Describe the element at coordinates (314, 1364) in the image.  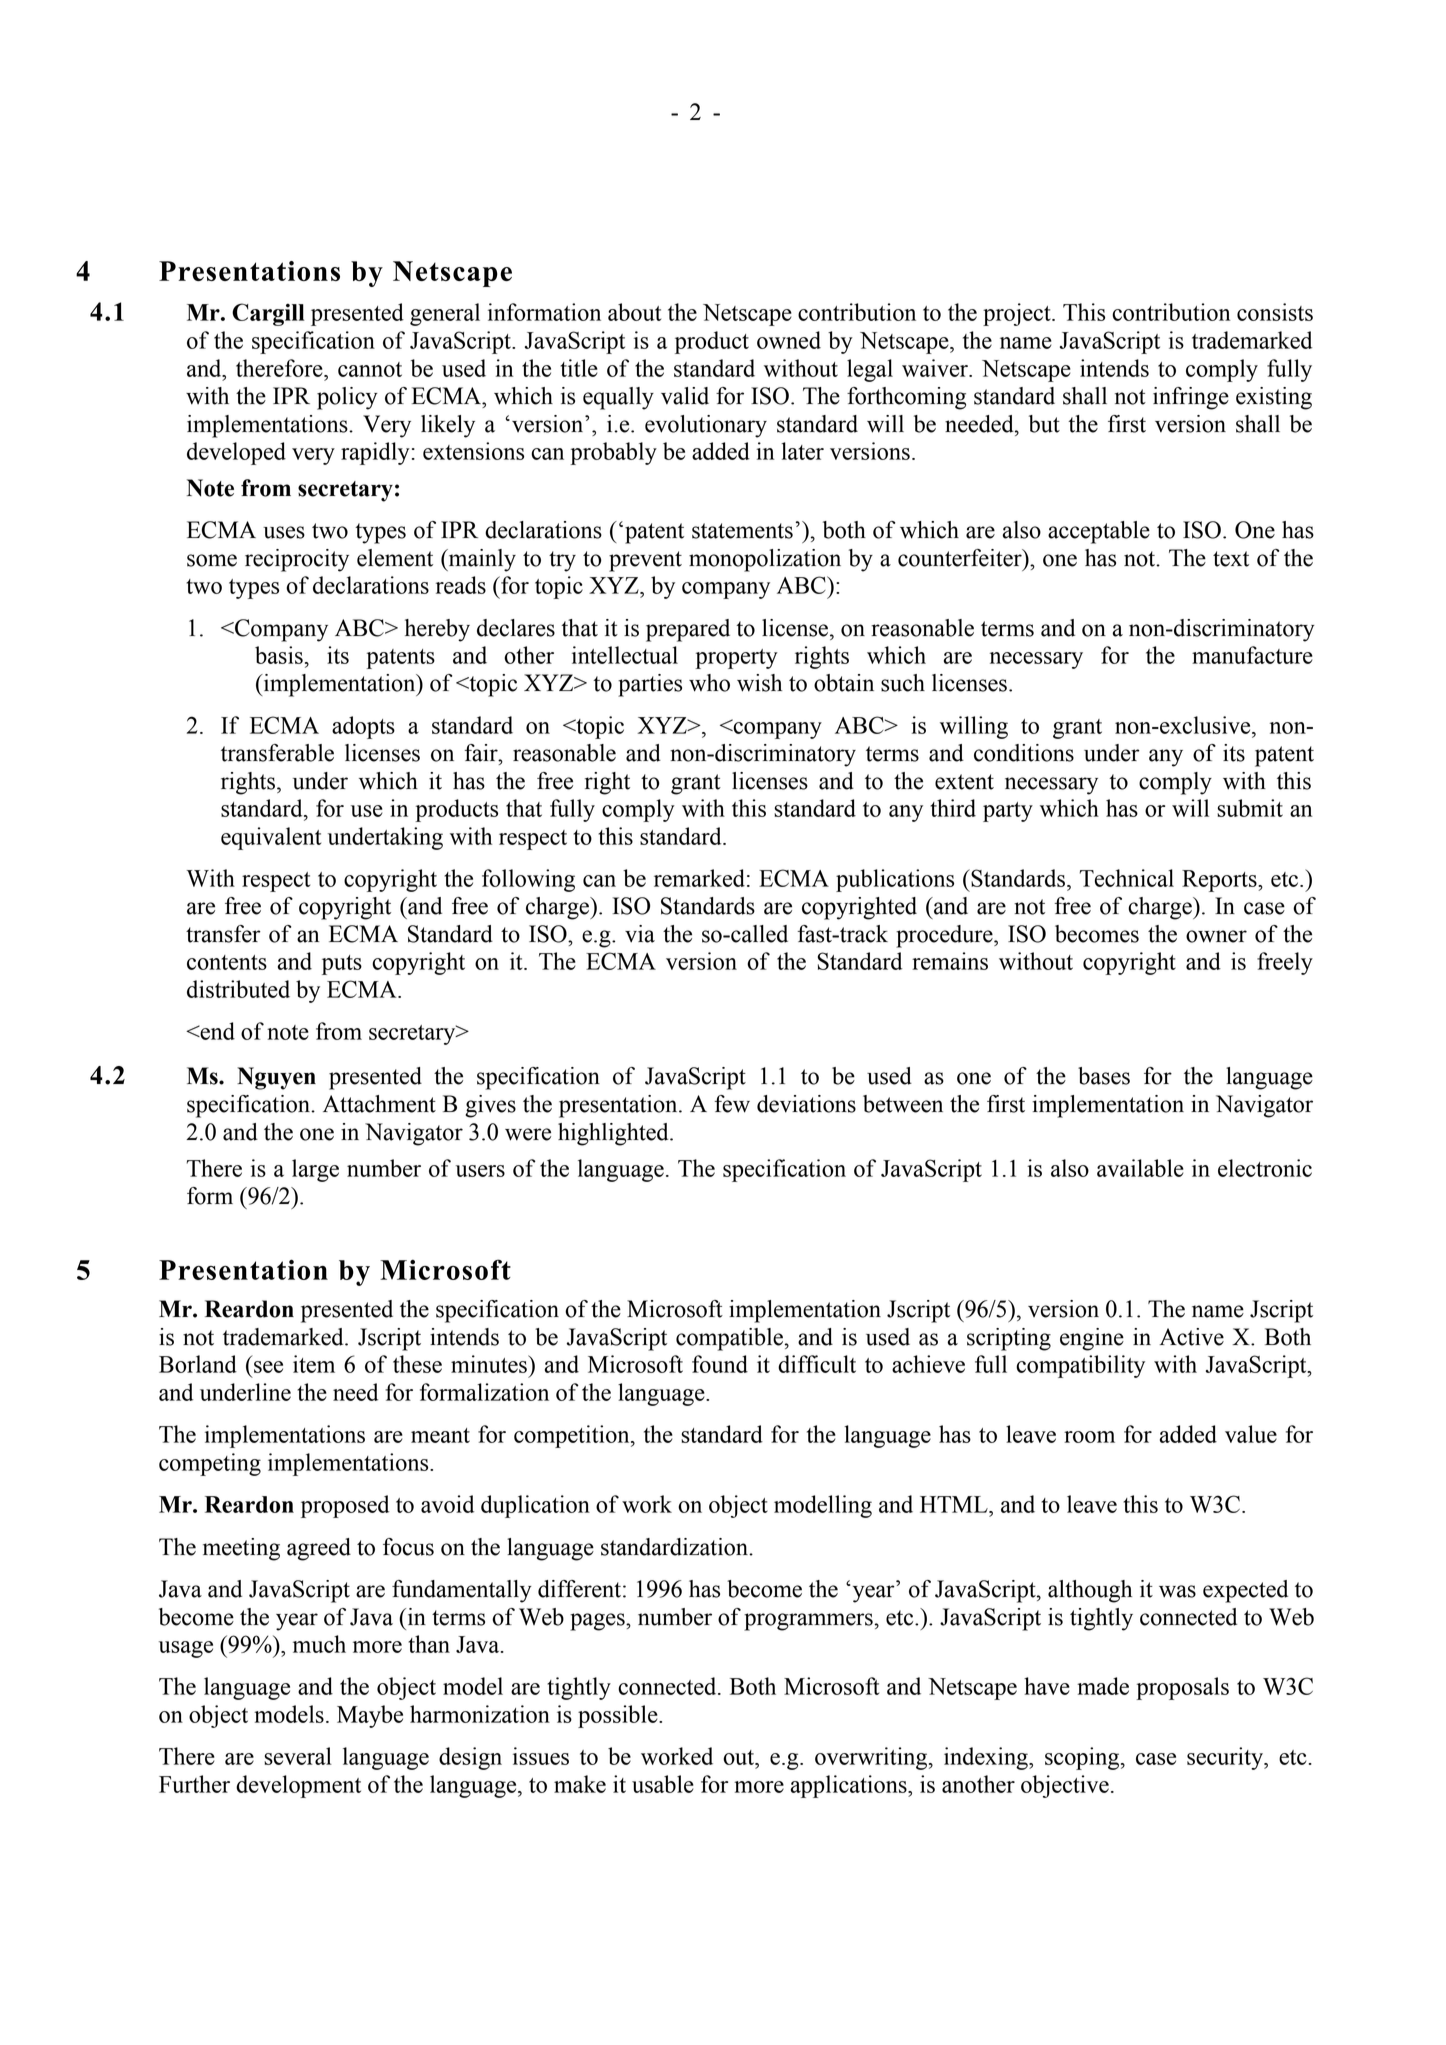
I see `item` at that location.
